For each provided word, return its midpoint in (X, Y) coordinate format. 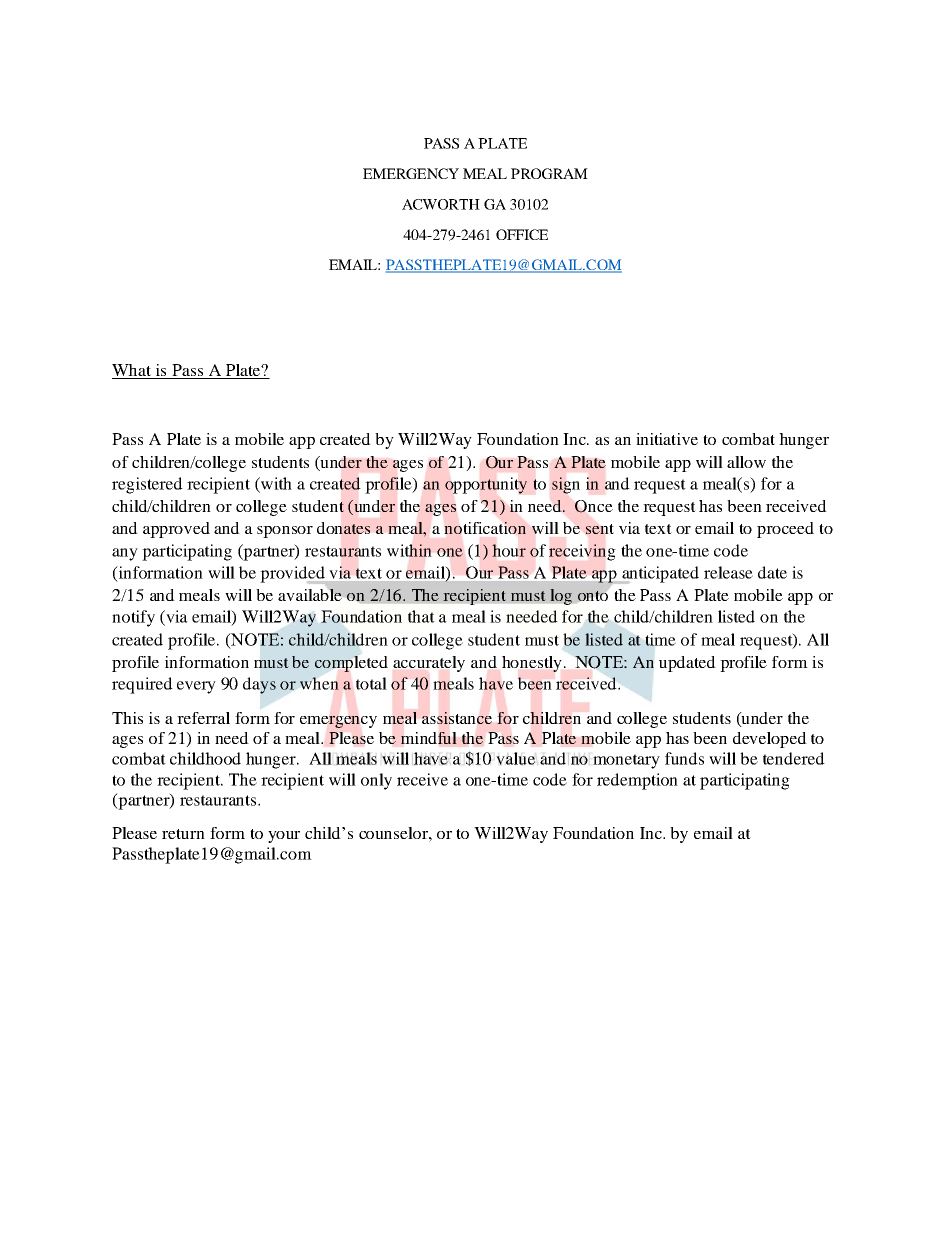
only (376, 781)
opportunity (486, 485)
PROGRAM (549, 173)
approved (176, 530)
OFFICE (522, 234)
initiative (667, 439)
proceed (785, 530)
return (183, 834)
